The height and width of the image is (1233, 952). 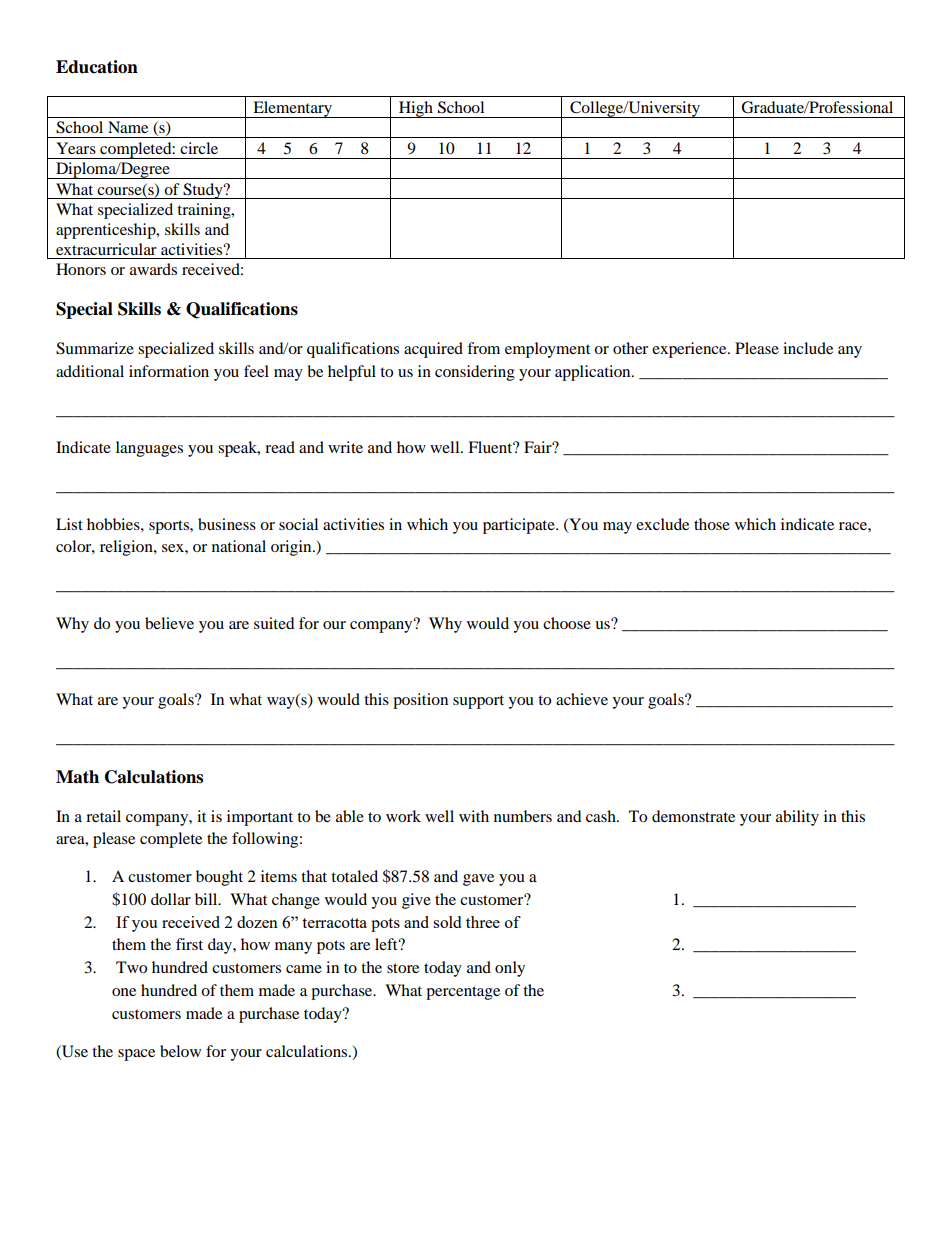 What do you see at coordinates (690, 350) in the image?
I see `experience` at bounding box center [690, 350].
